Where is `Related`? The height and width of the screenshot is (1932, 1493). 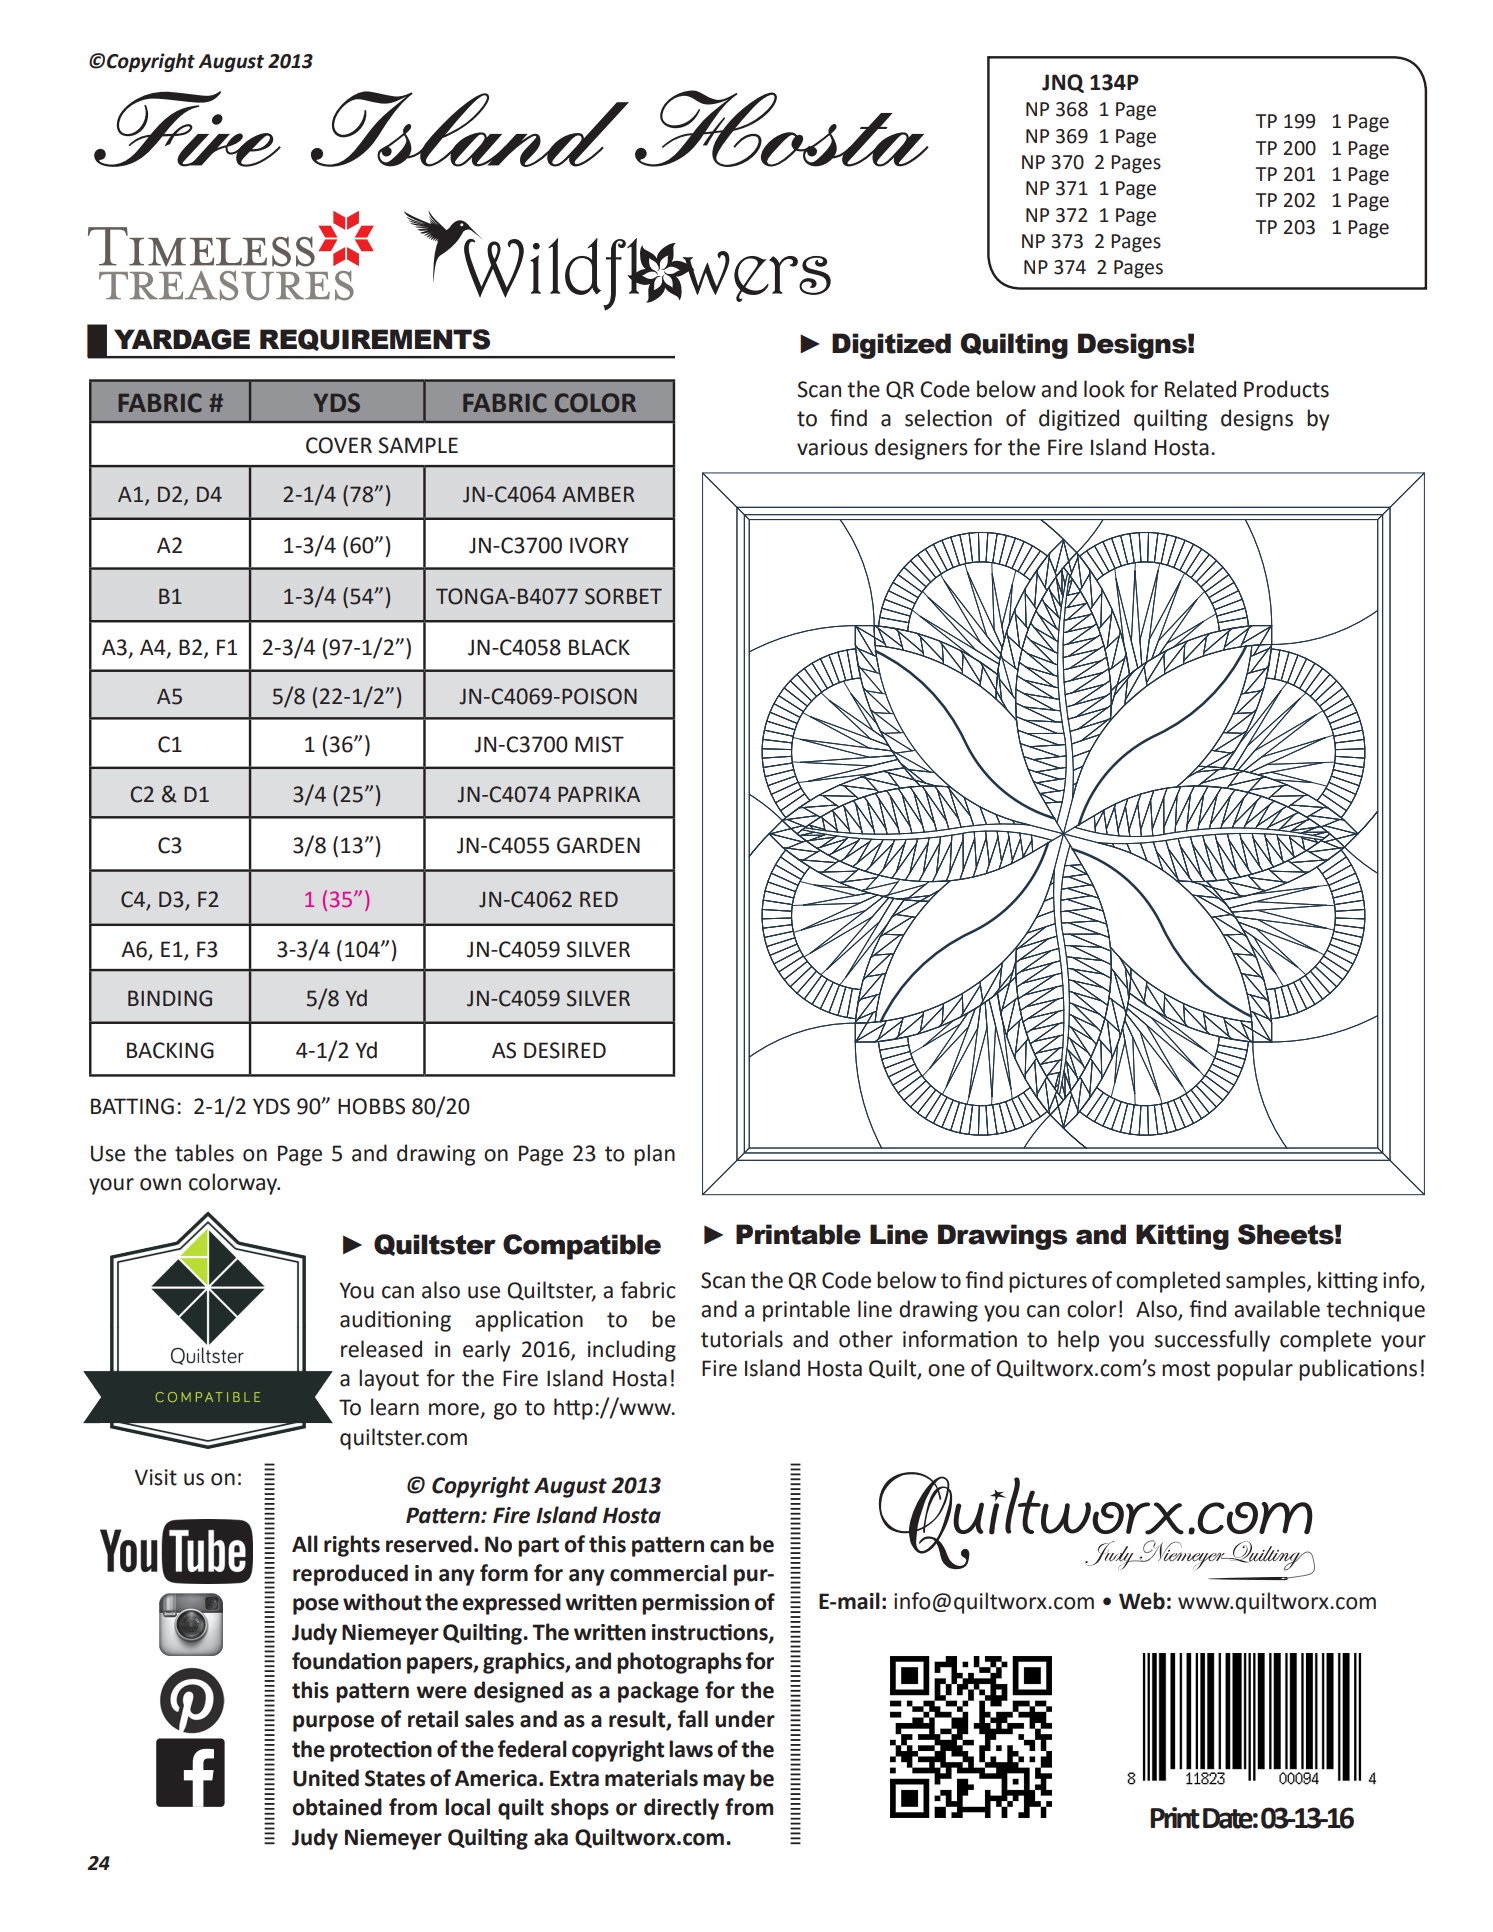 Related is located at coordinates (1200, 389).
